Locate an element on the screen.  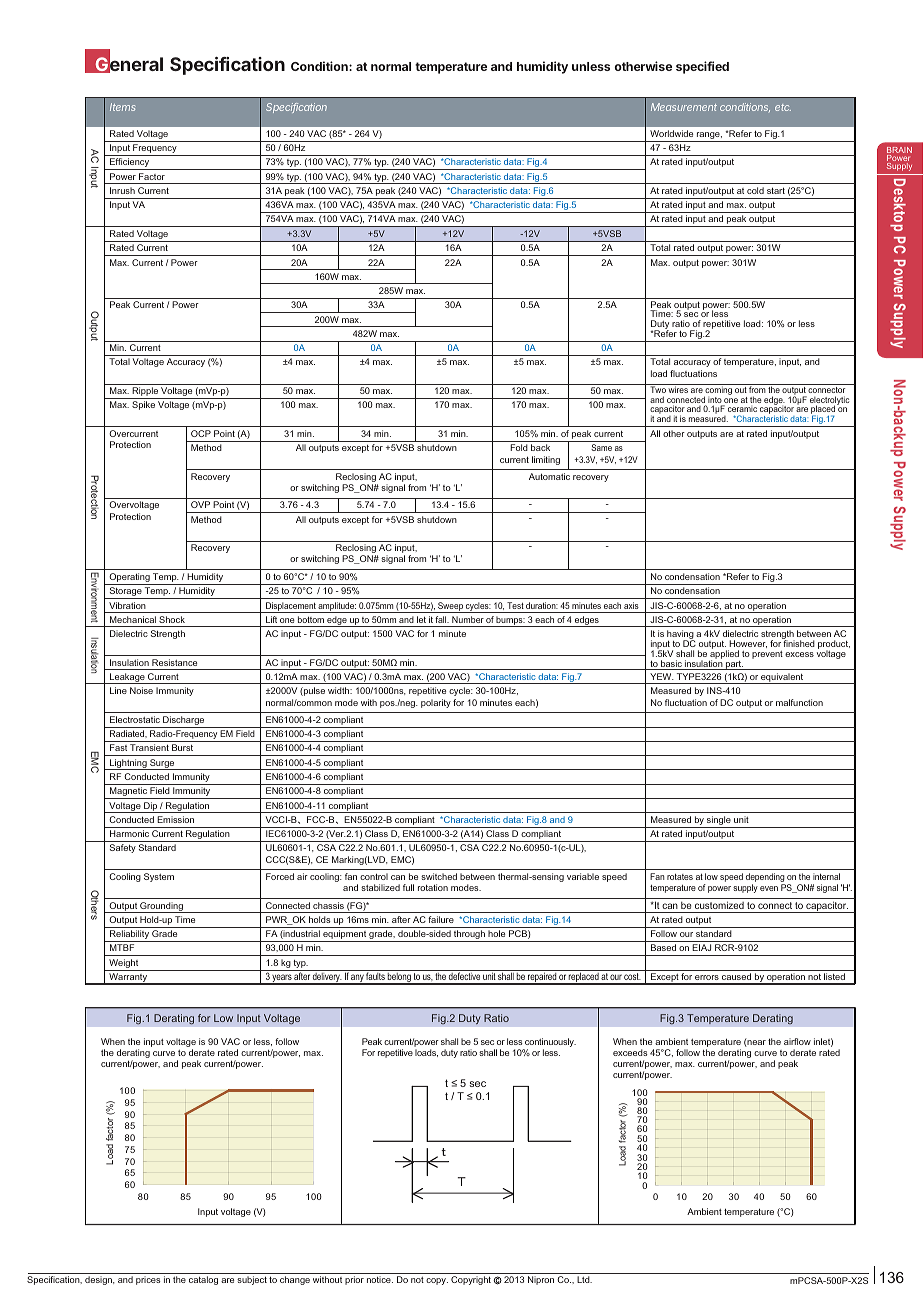
Fold is located at coordinates (519, 447).
